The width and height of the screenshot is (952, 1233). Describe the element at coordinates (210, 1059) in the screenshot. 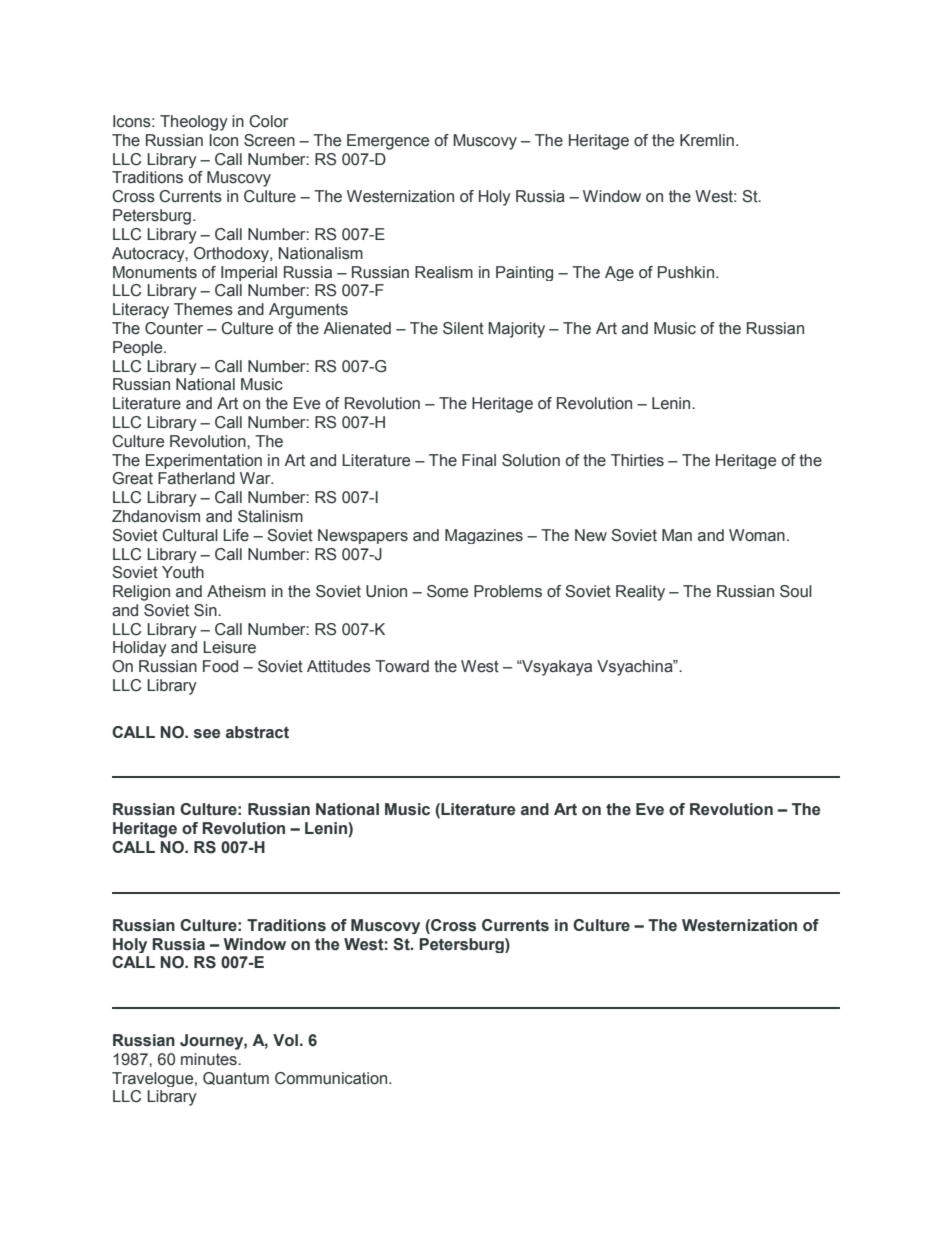

I see `minutes` at that location.
